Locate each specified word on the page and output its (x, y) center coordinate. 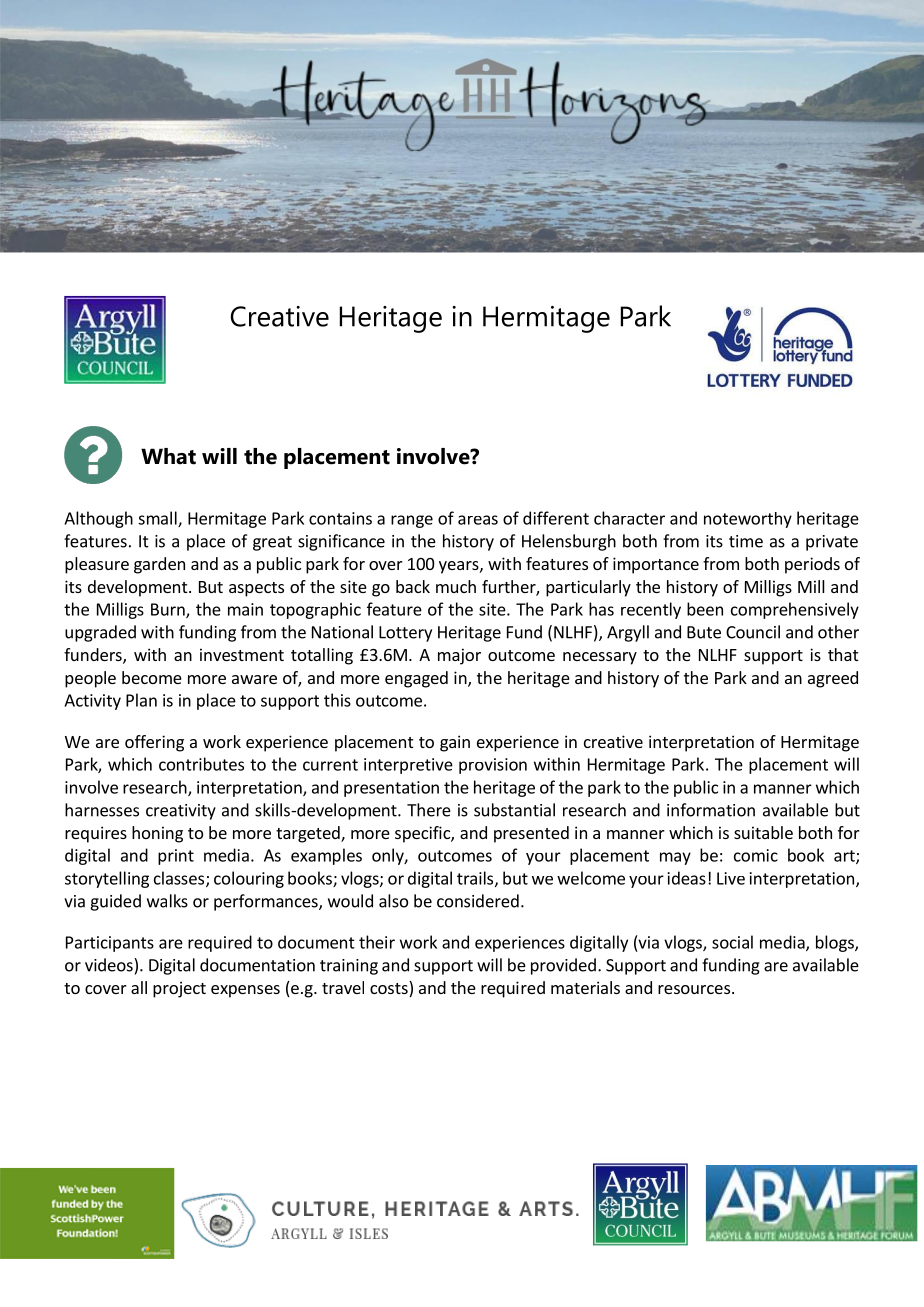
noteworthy (748, 520)
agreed (833, 679)
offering (154, 743)
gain (455, 743)
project (179, 989)
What (168, 456)
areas (478, 520)
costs (390, 989)
